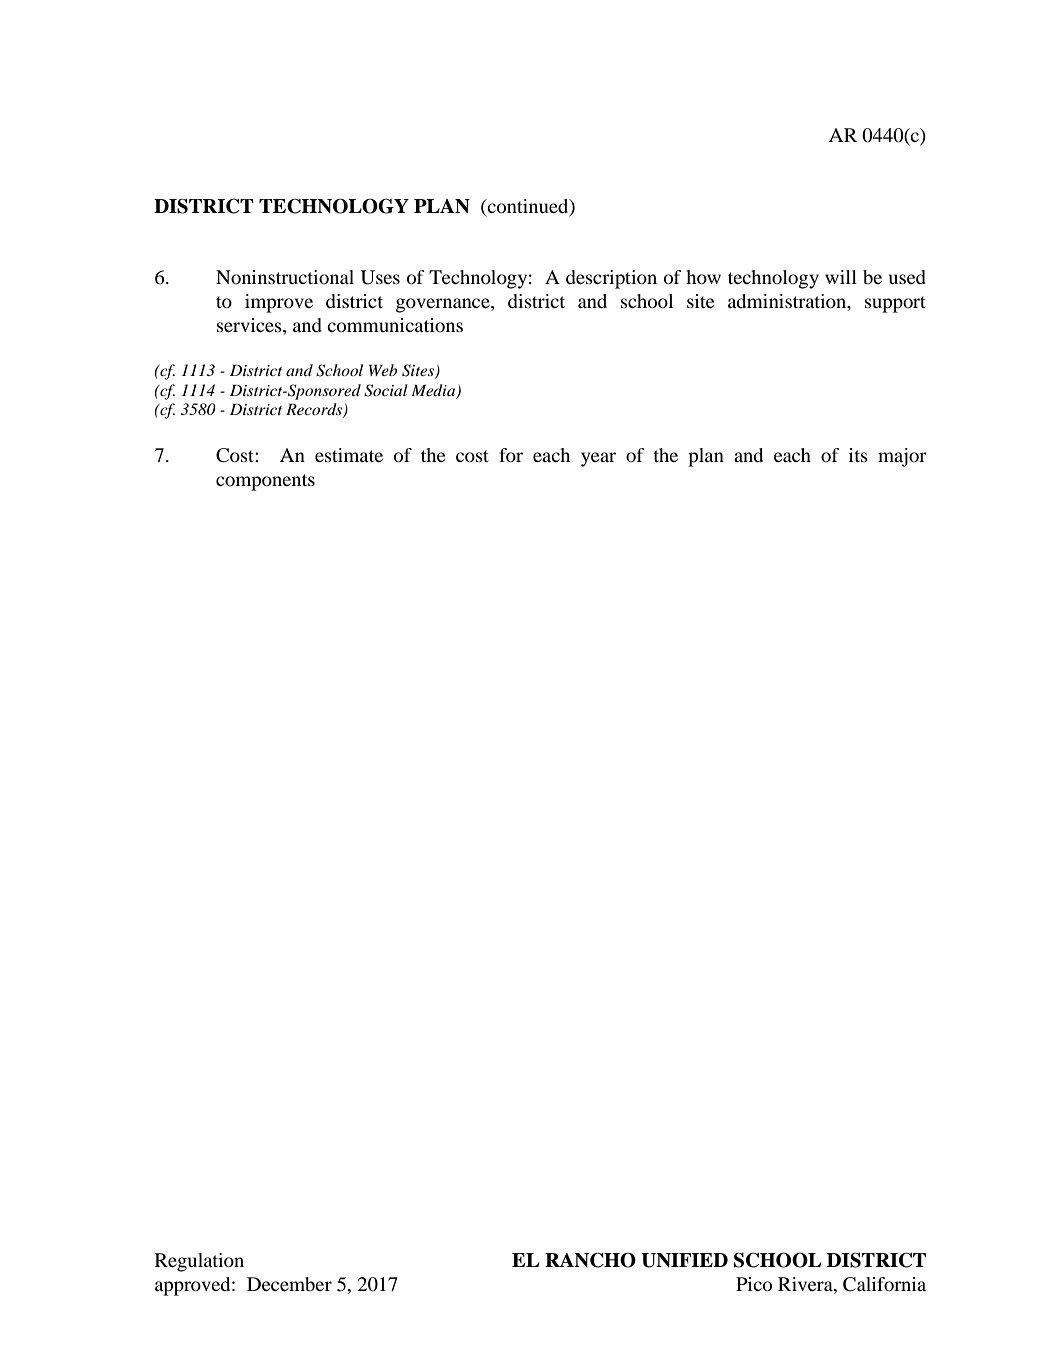 The image size is (1050, 1359). Describe the element at coordinates (199, 1262) in the page. I see `Regulation` at that location.
